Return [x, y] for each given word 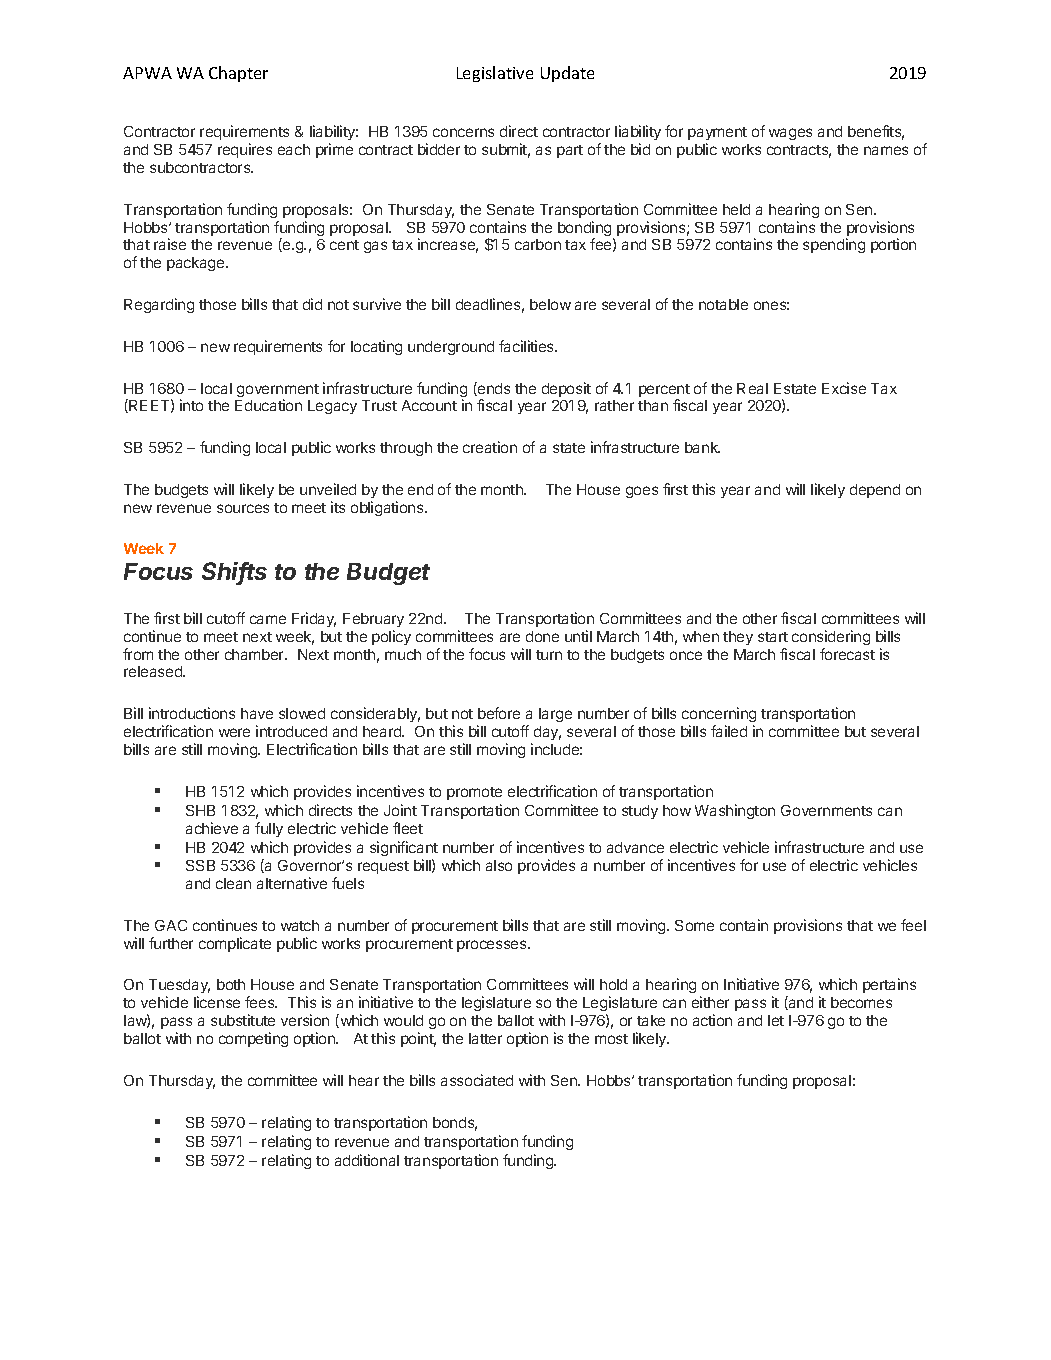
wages [790, 134]
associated [477, 1080]
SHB [200, 810]
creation [490, 447]
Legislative [495, 74]
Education [268, 405]
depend [875, 491]
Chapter [238, 74]
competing [253, 1039]
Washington [735, 811]
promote [474, 793]
